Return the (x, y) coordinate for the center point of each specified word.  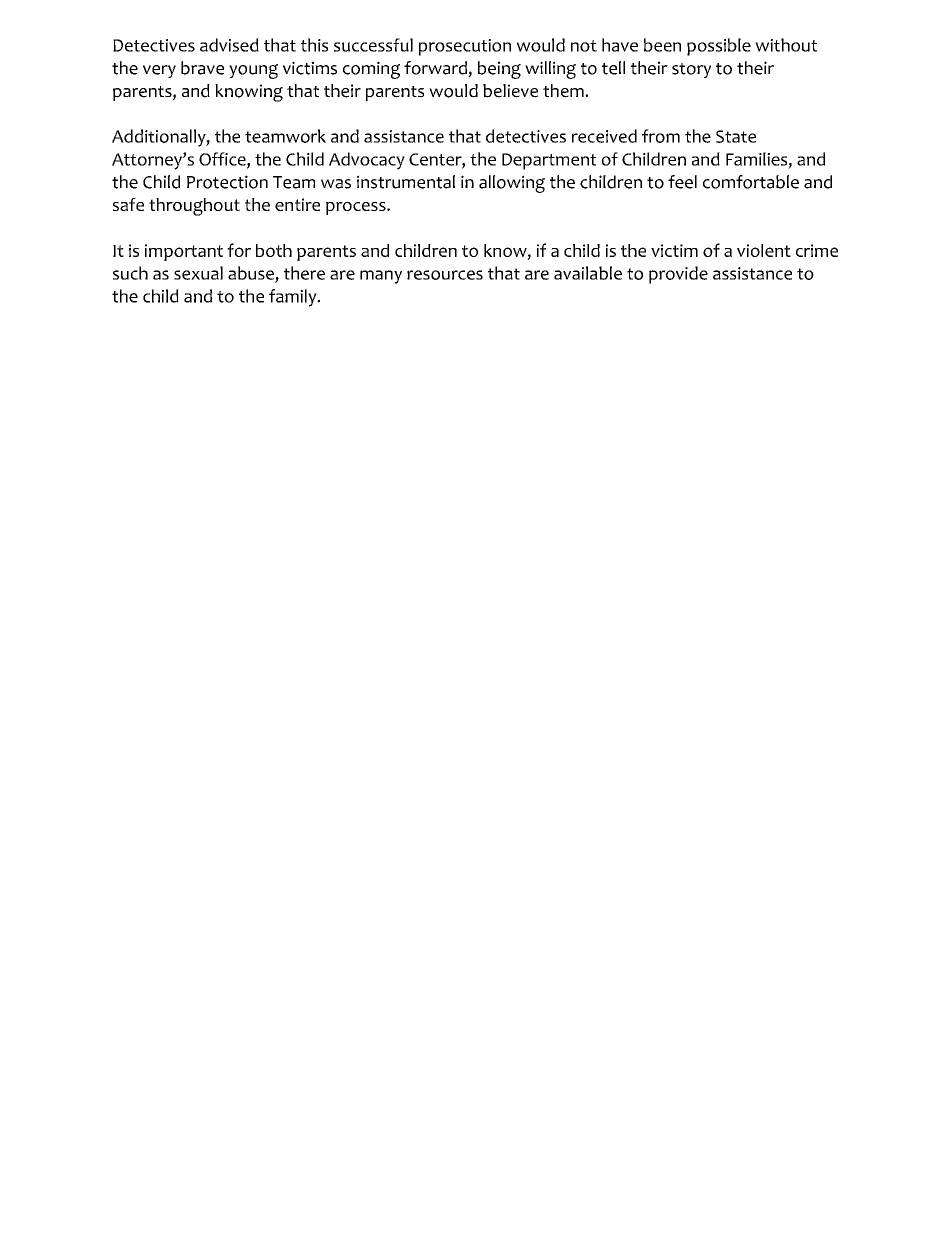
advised (229, 45)
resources (445, 275)
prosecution (465, 47)
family (294, 298)
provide (678, 275)
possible (719, 47)
